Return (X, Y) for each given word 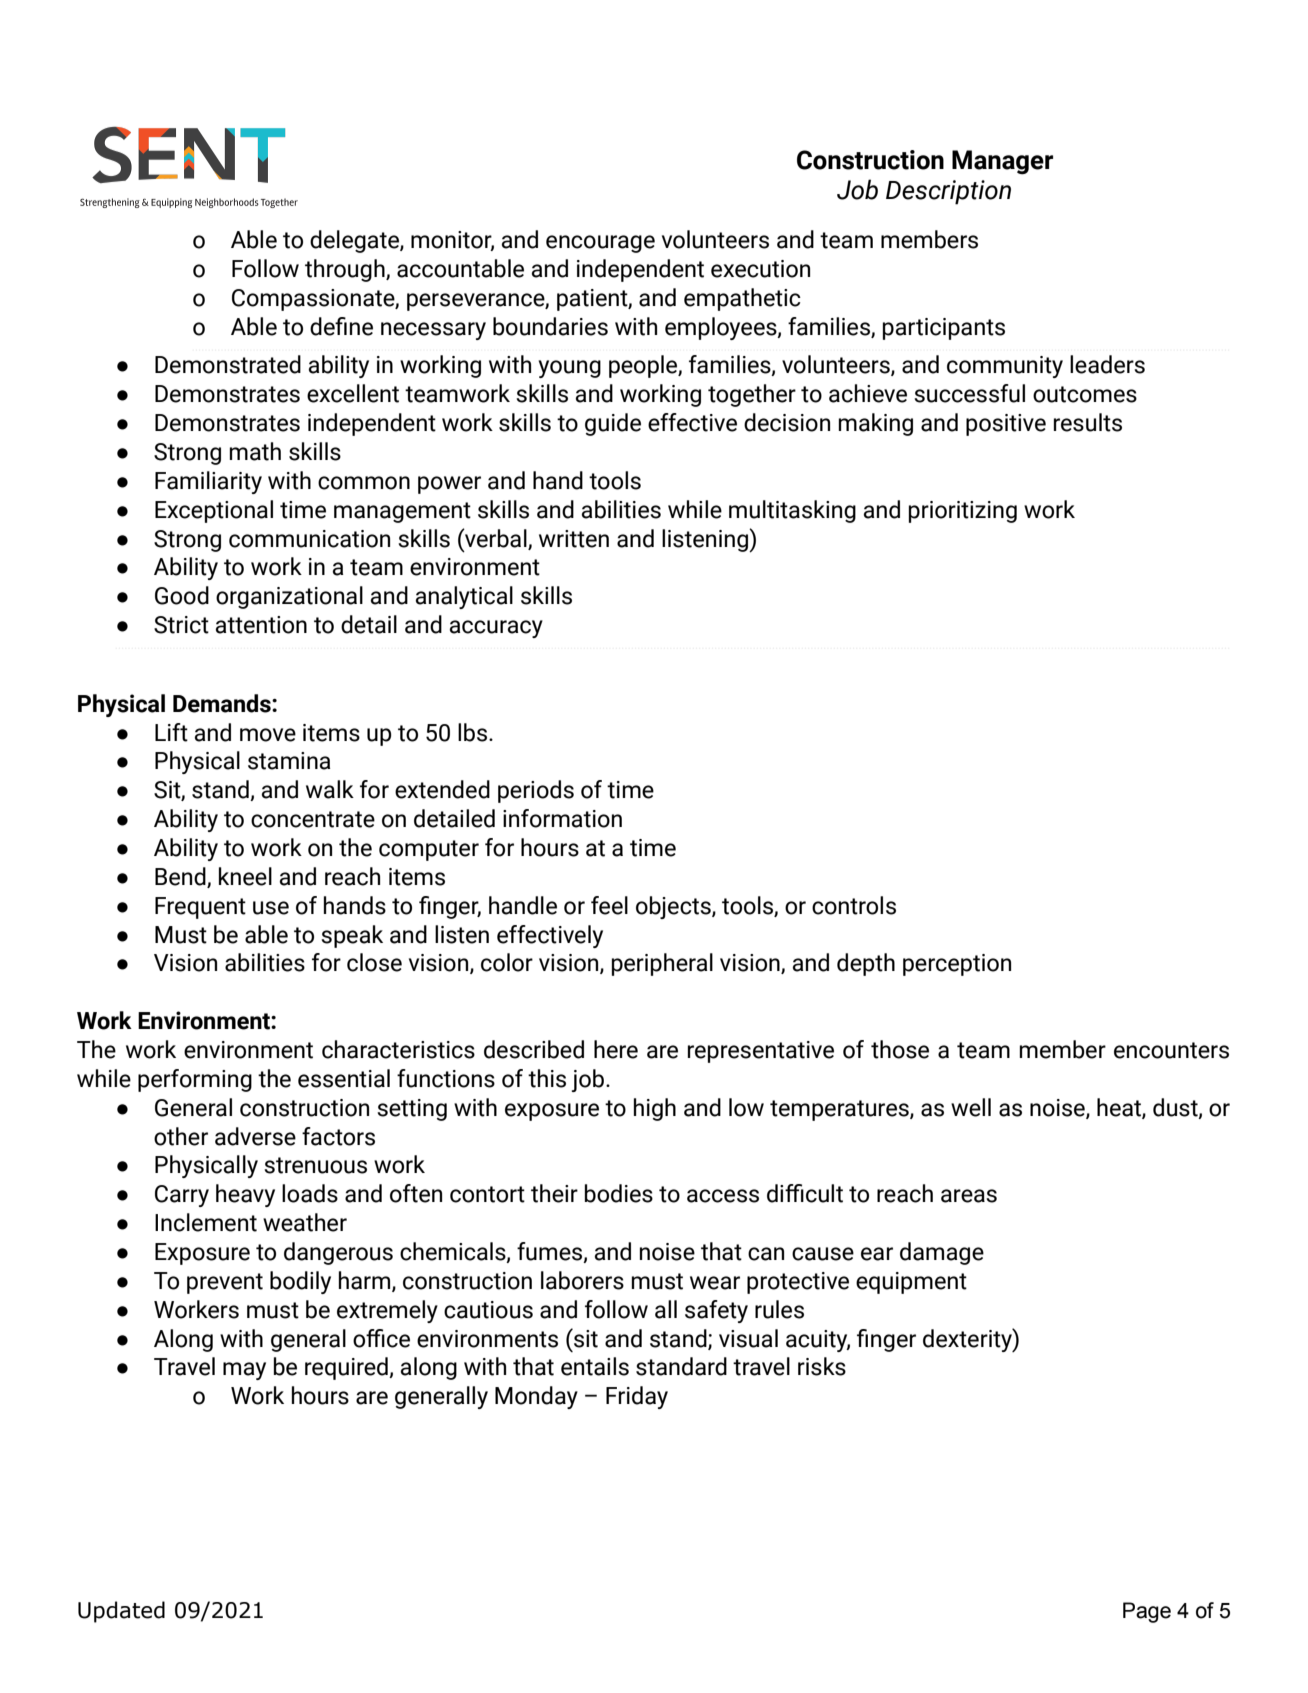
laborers (582, 1280)
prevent (225, 1283)
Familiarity (208, 482)
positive (1006, 425)
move (268, 735)
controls (854, 905)
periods (536, 791)
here (616, 1049)
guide (613, 424)
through (346, 270)
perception (957, 965)
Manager (1002, 162)
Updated (121, 1612)
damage (942, 1253)
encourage (600, 244)
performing (195, 1080)
